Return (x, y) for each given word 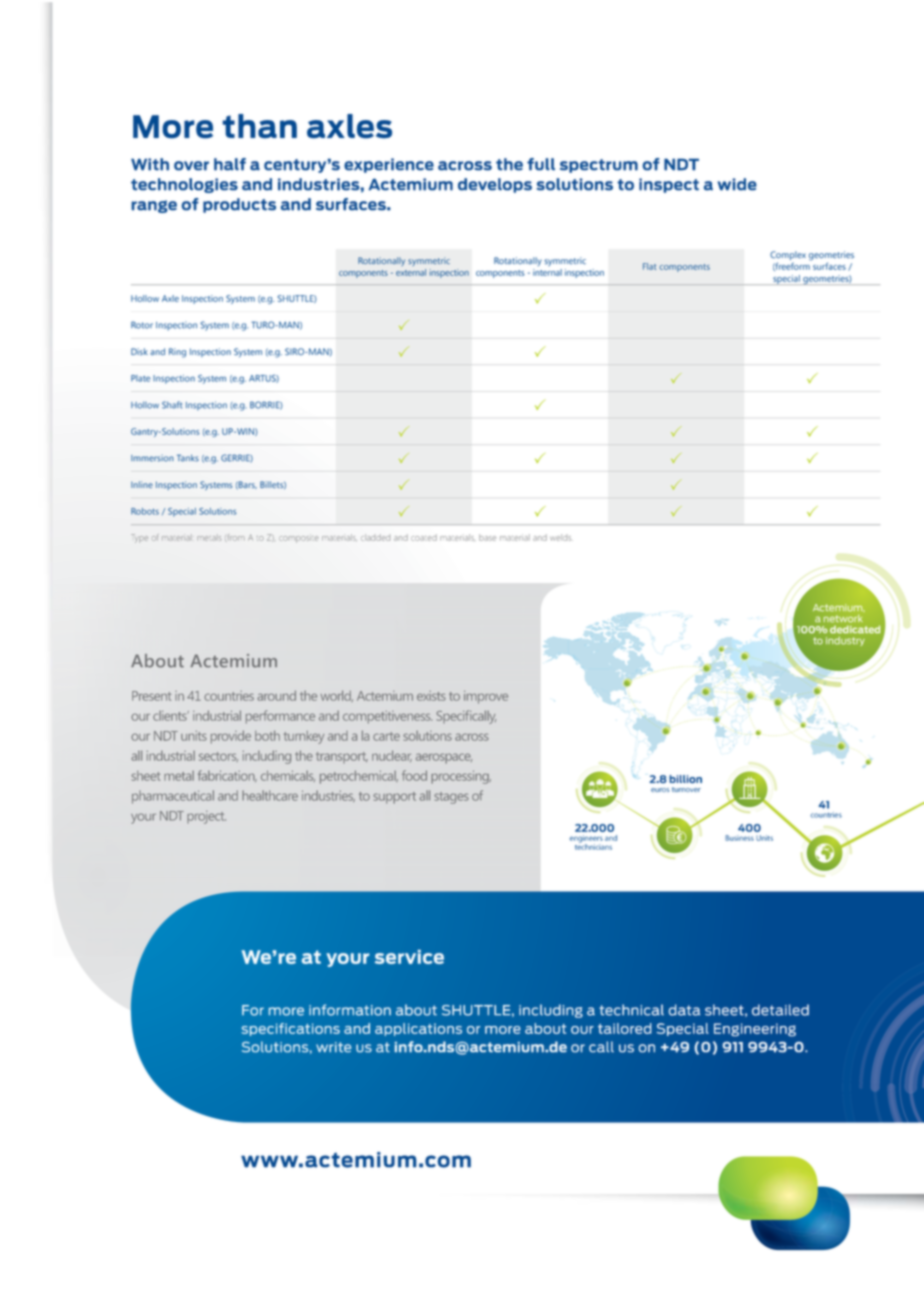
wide (737, 184)
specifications (291, 1029)
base (487, 537)
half (230, 164)
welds (560, 537)
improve (486, 697)
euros (660, 790)
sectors (218, 757)
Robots (145, 511)
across (465, 166)
